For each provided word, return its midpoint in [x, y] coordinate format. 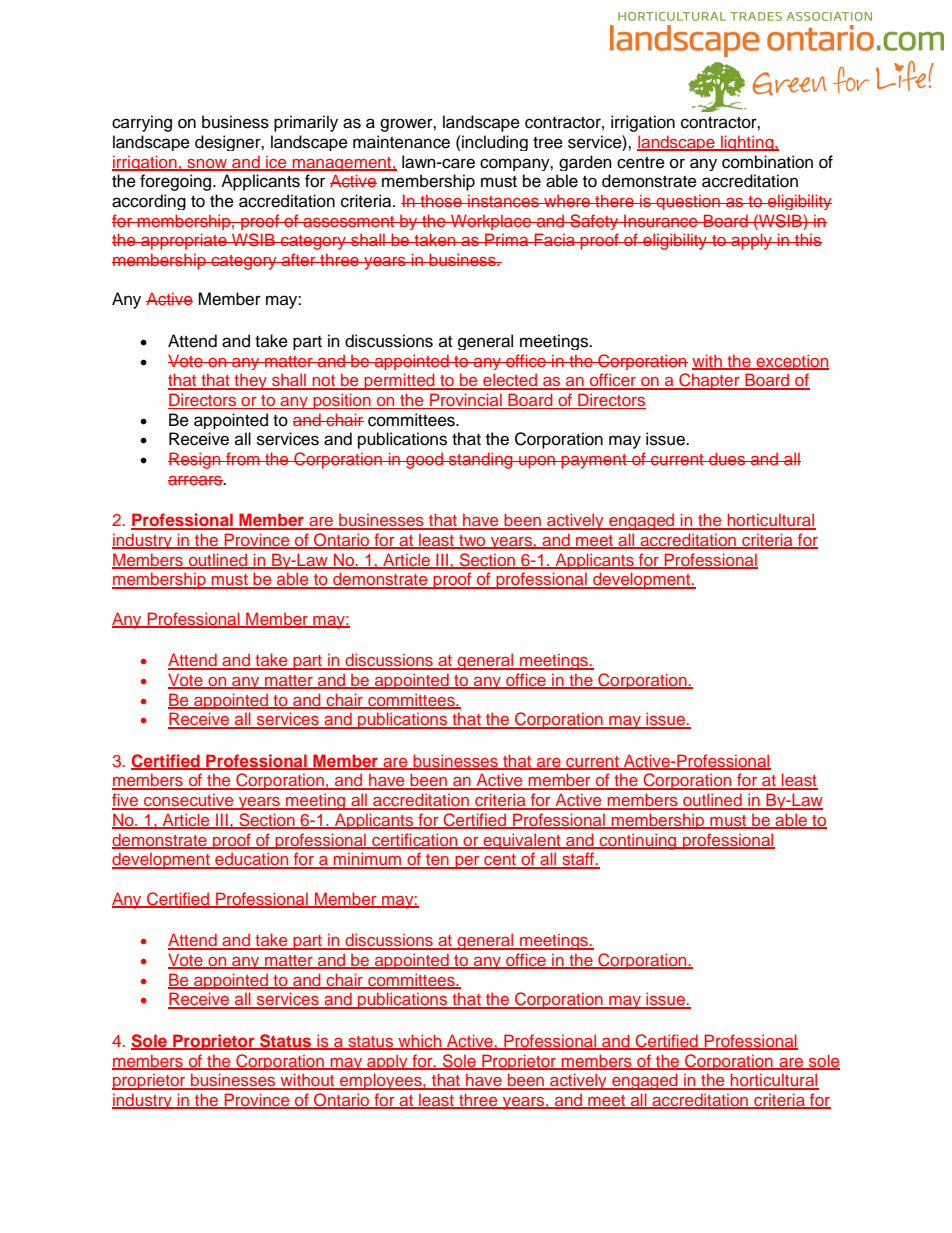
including [494, 143]
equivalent [522, 841]
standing [481, 460]
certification [415, 840]
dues [727, 458]
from [243, 458]
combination [767, 162]
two [472, 542]
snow [207, 164]
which [420, 1041]
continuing [638, 841]
